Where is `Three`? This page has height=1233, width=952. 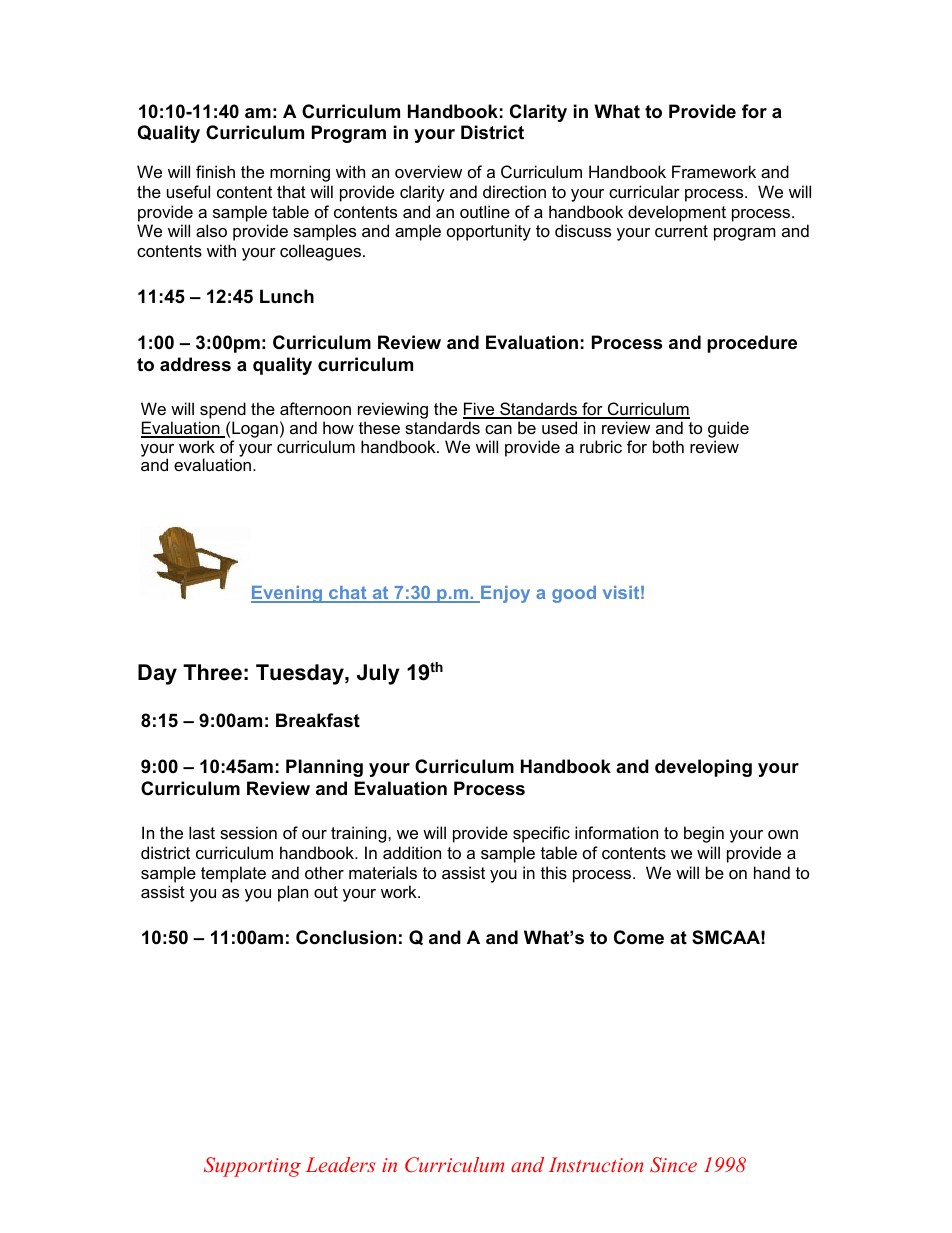
Three is located at coordinates (212, 672).
